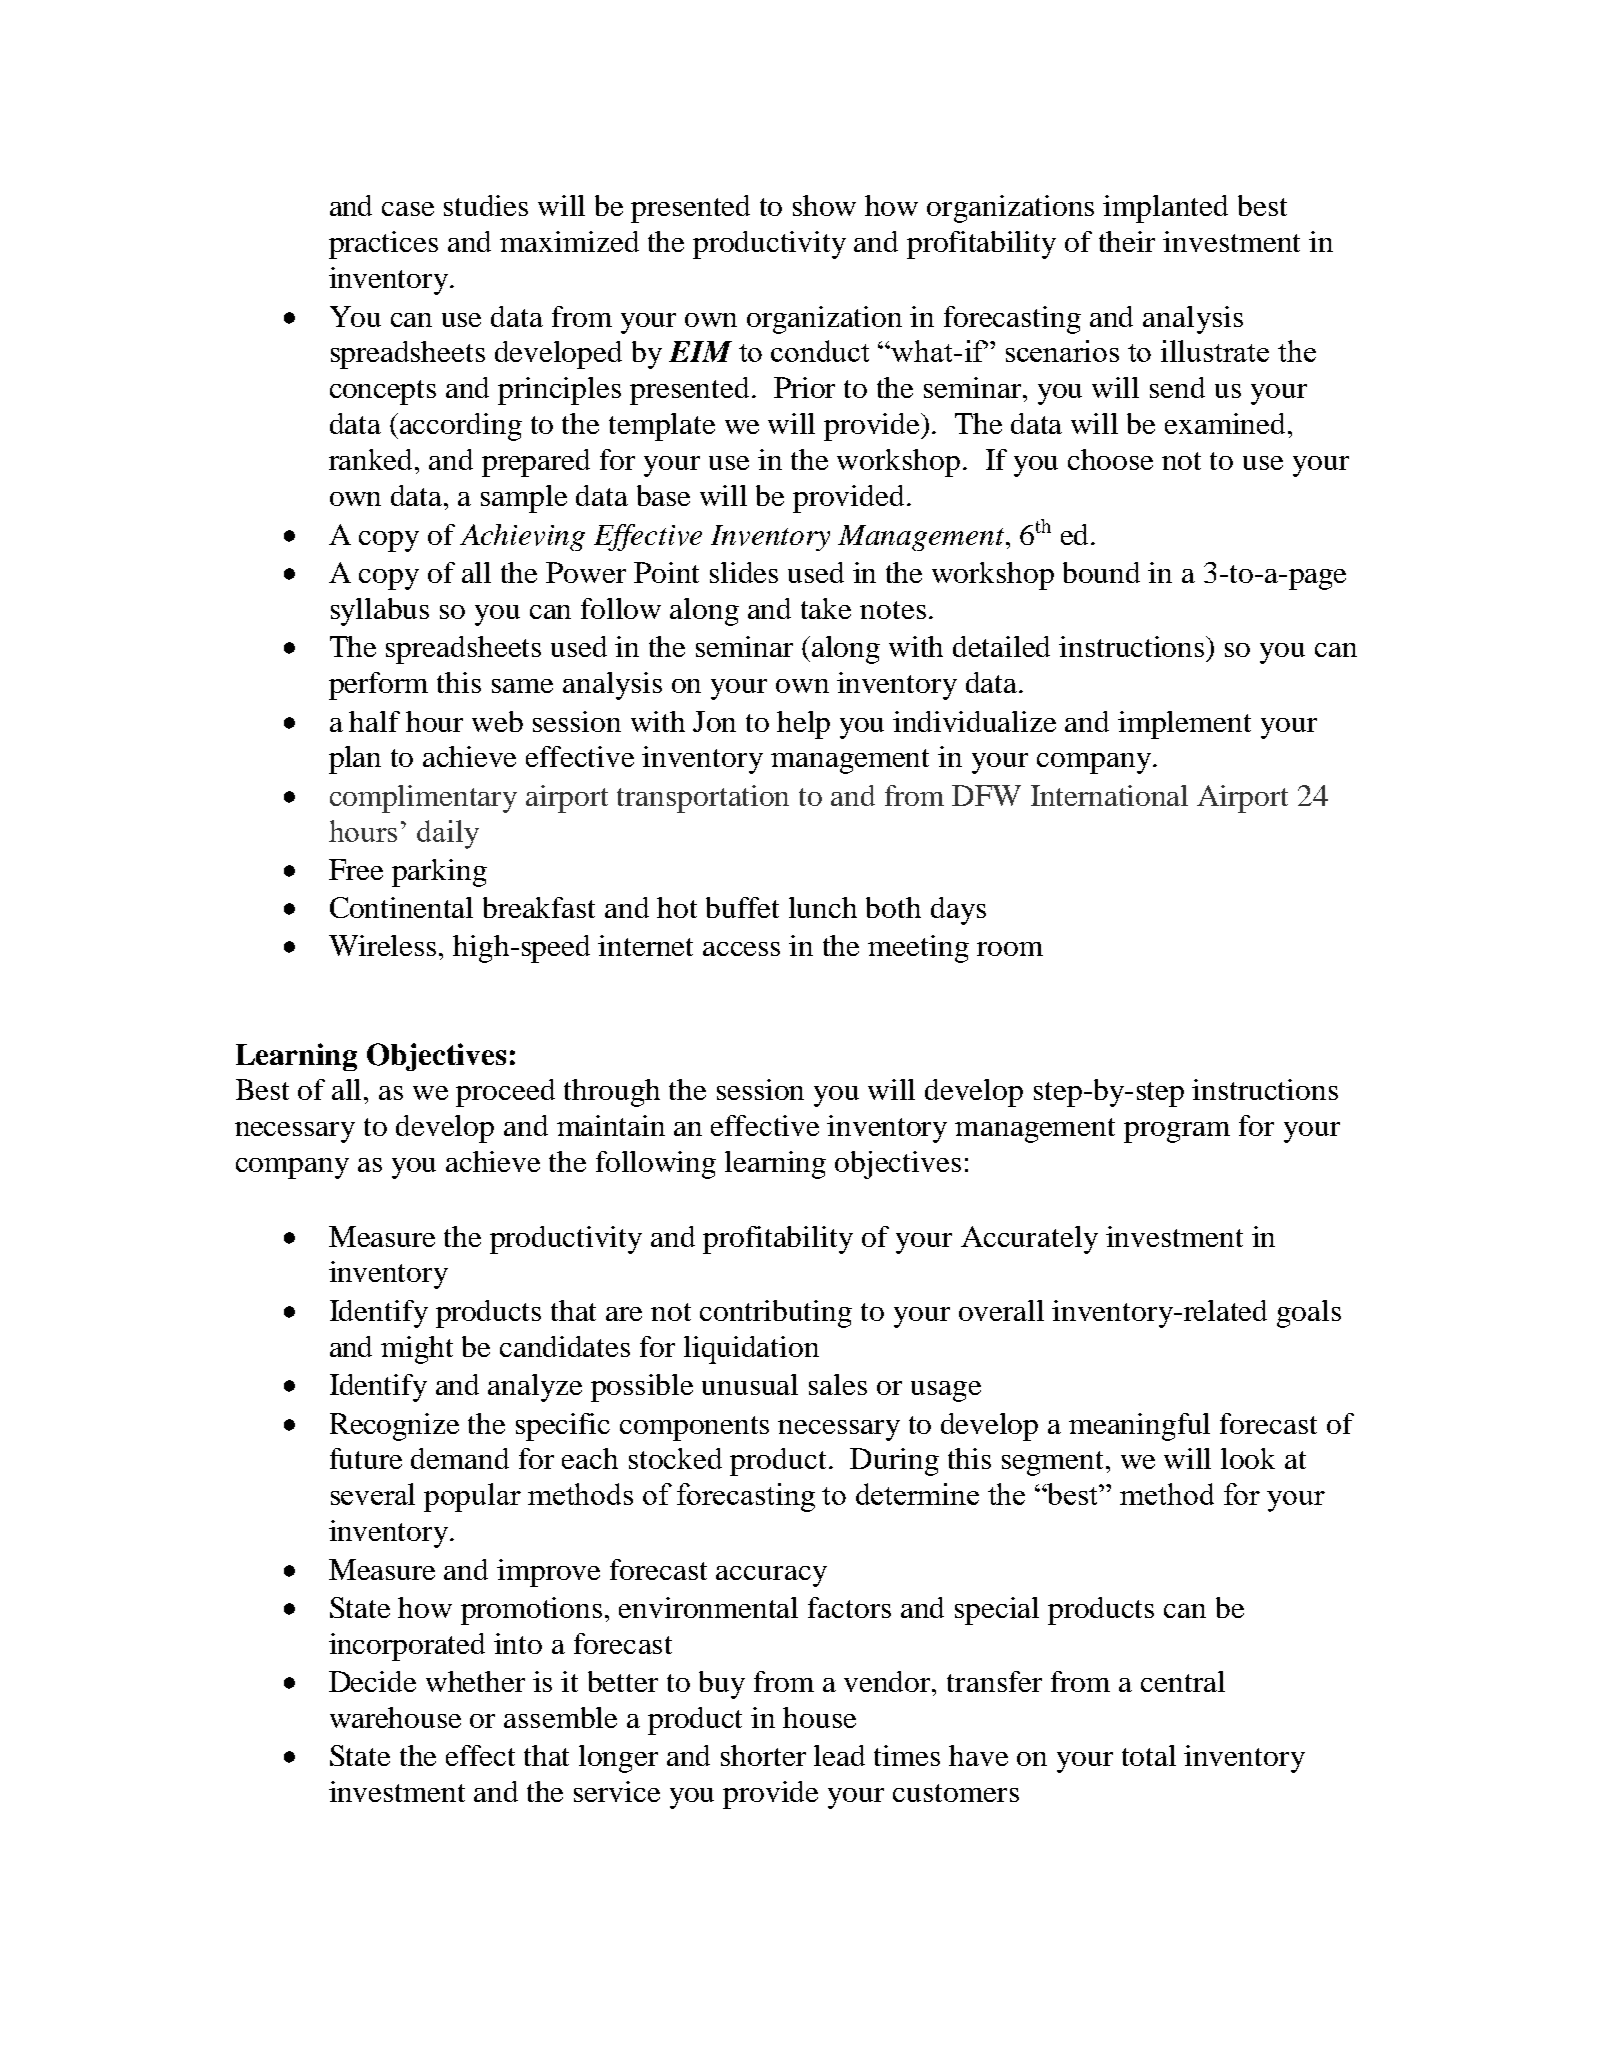  Describe the element at coordinates (824, 205) in the image. I see `show` at that location.
